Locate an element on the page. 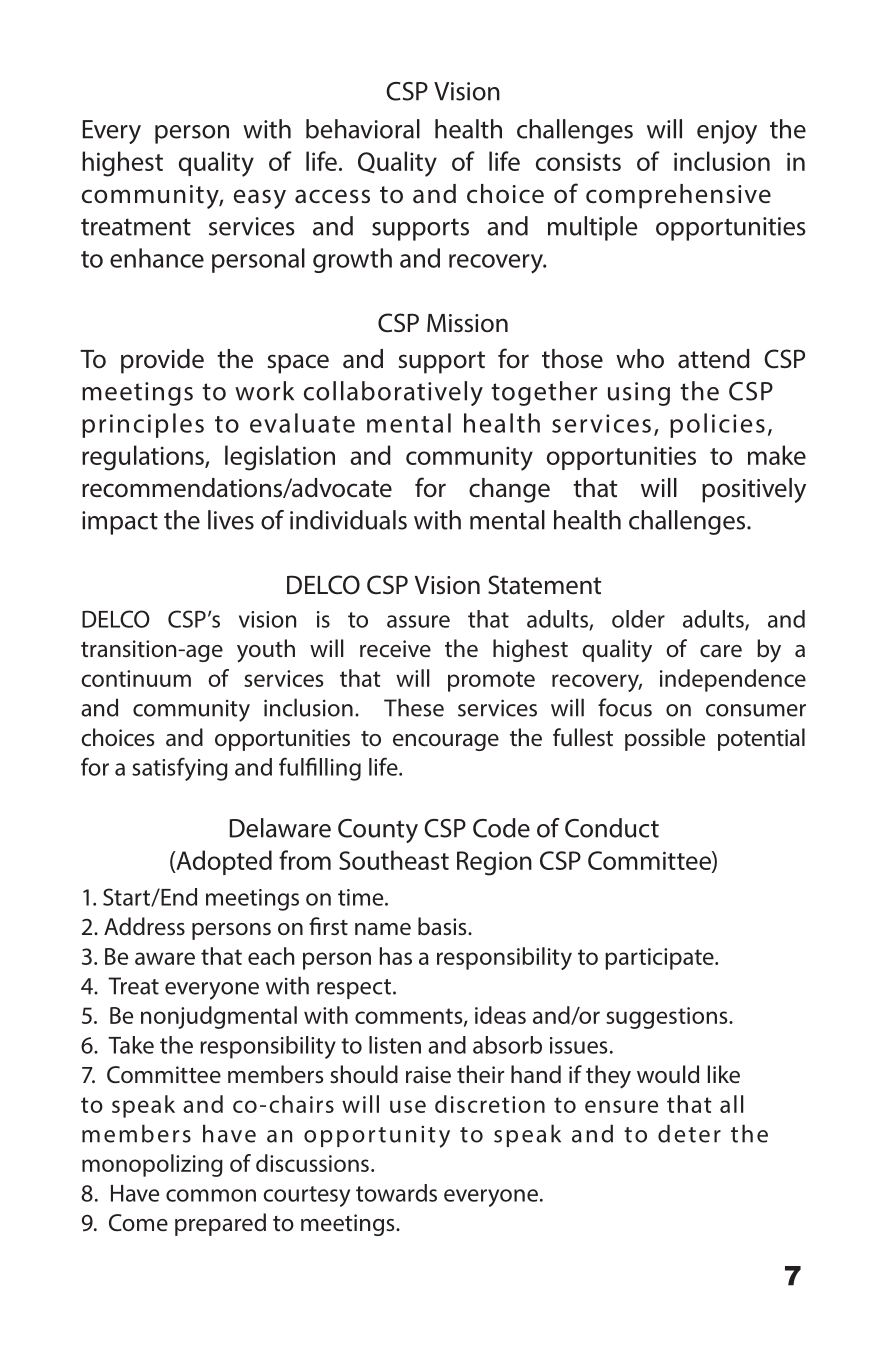 This page has height=1372, width=887. promote is located at coordinates (491, 681).
